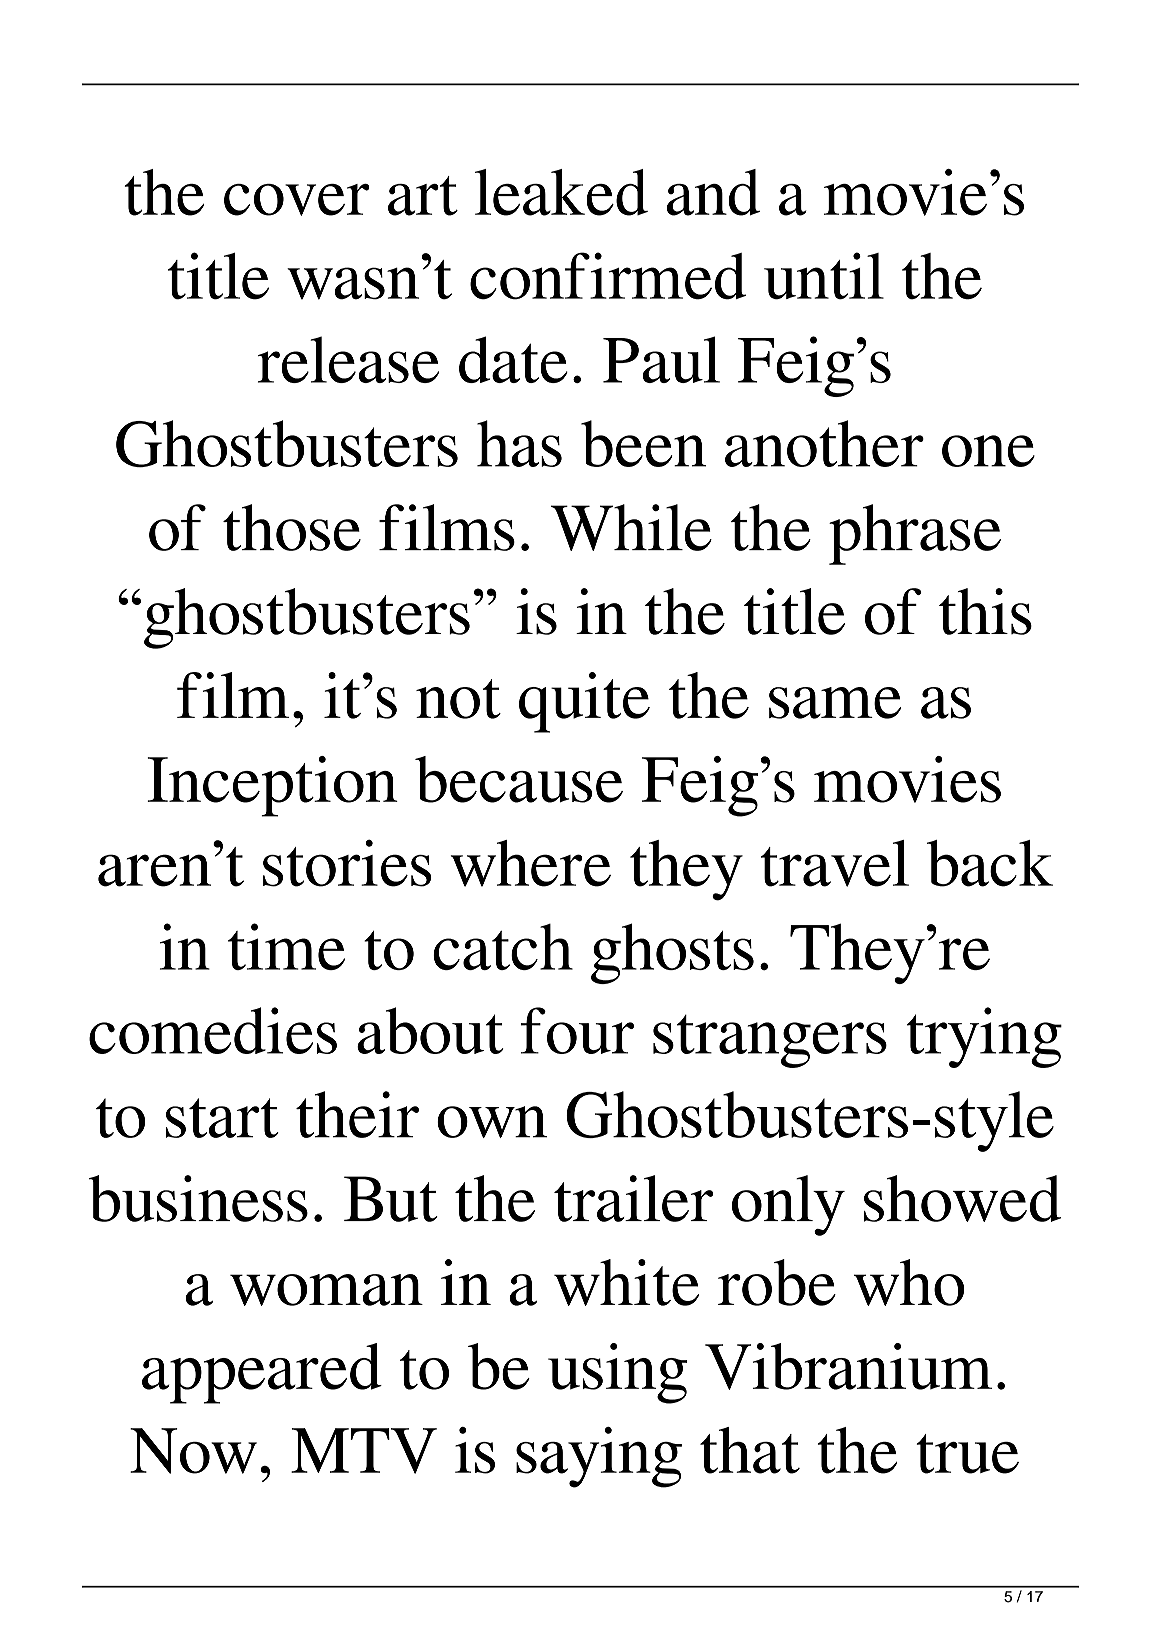 Image resolution: width=1161 pixels, height=1642 pixels. I want to click on time, so click(286, 946).
